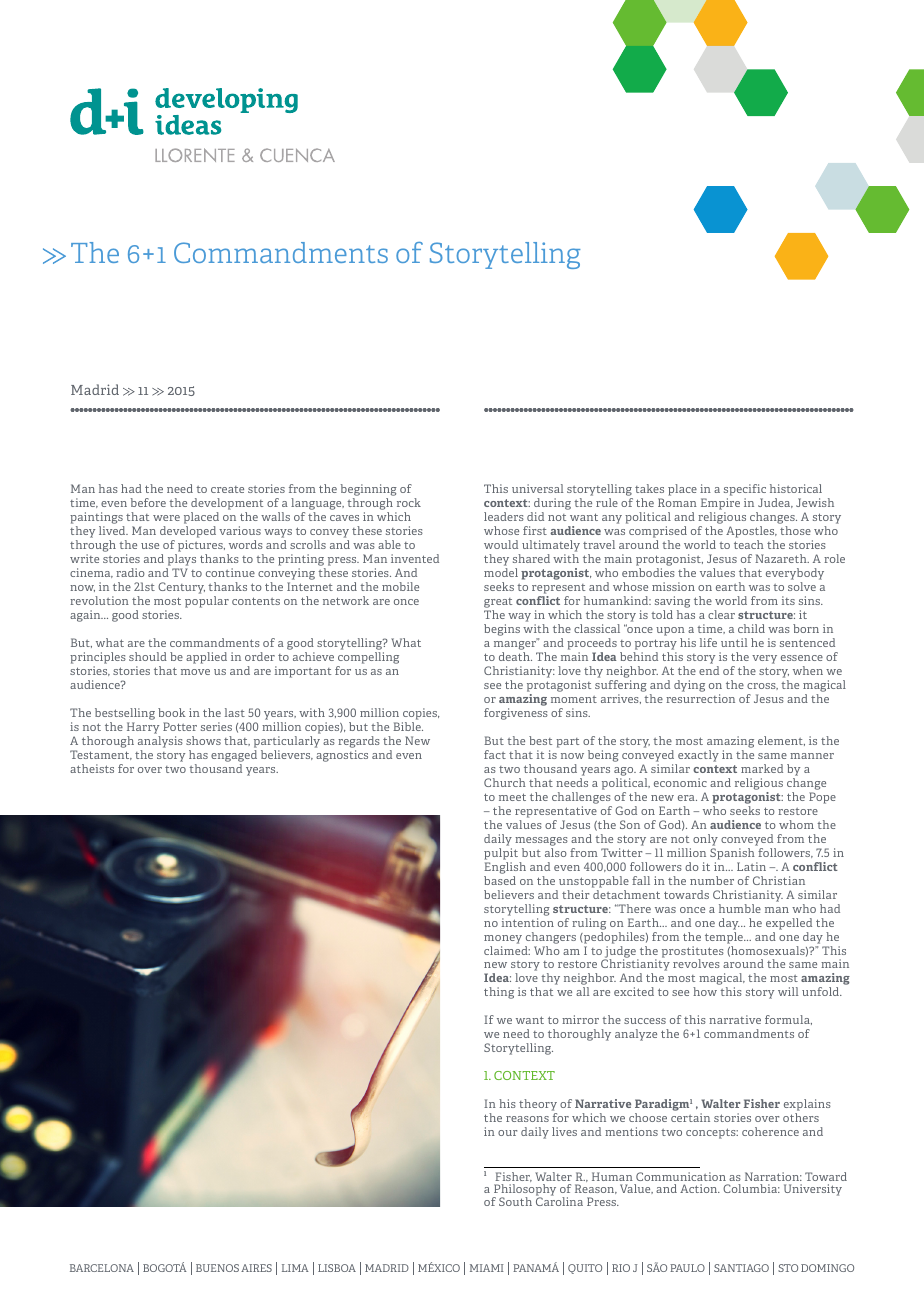 The height and width of the image is (1308, 924). Describe the element at coordinates (751, 866) in the image. I see `Latin` at that location.
